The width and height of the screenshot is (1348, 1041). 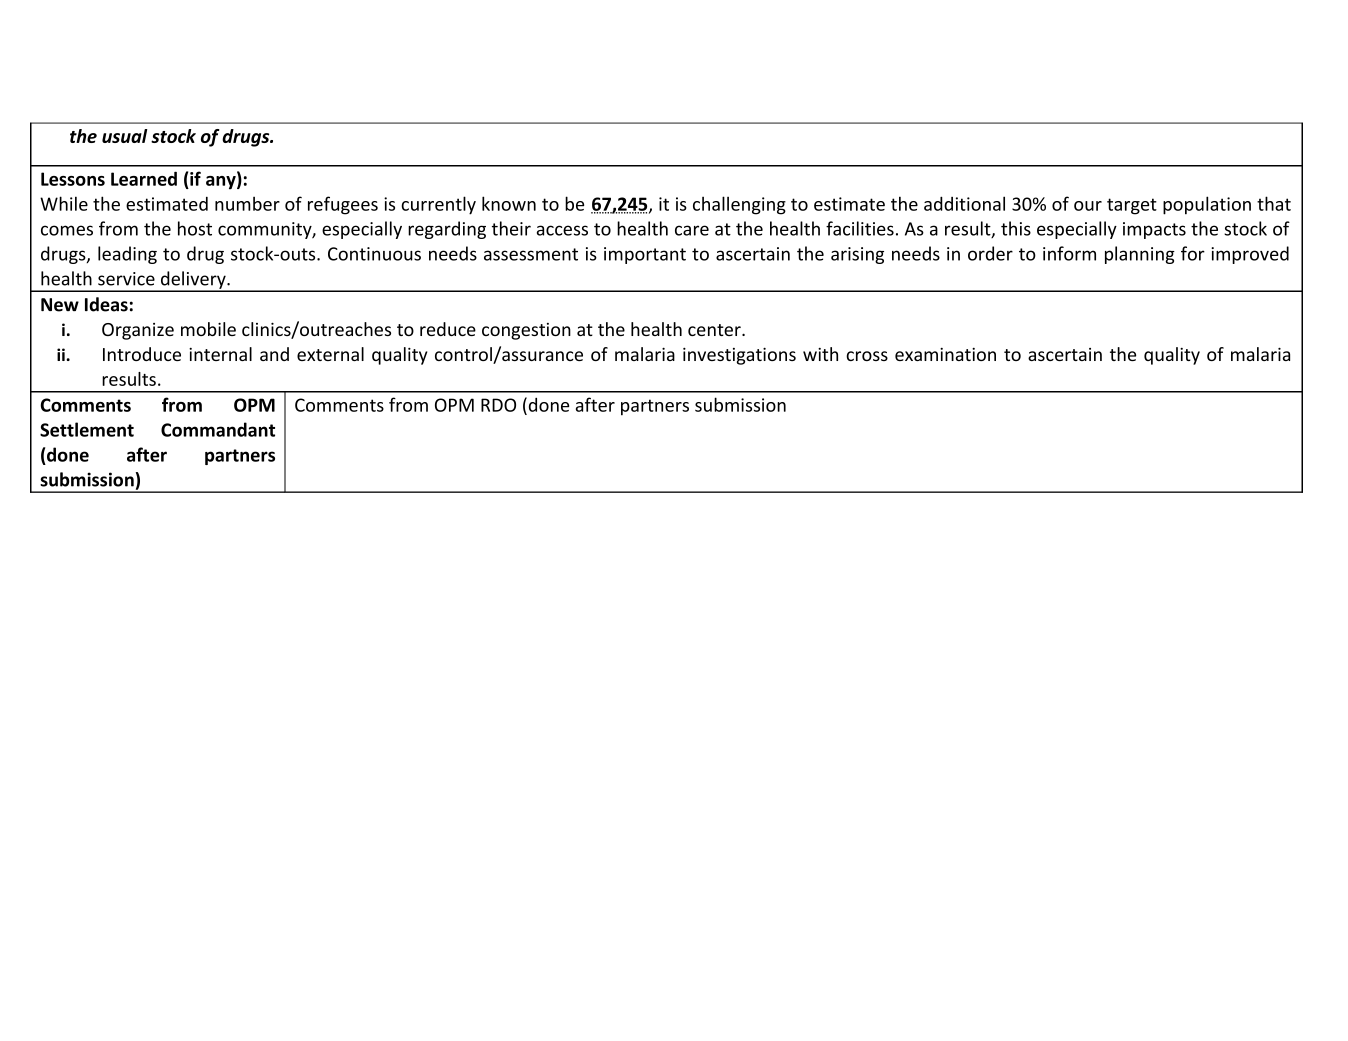 I want to click on planning, so click(x=1140, y=255).
